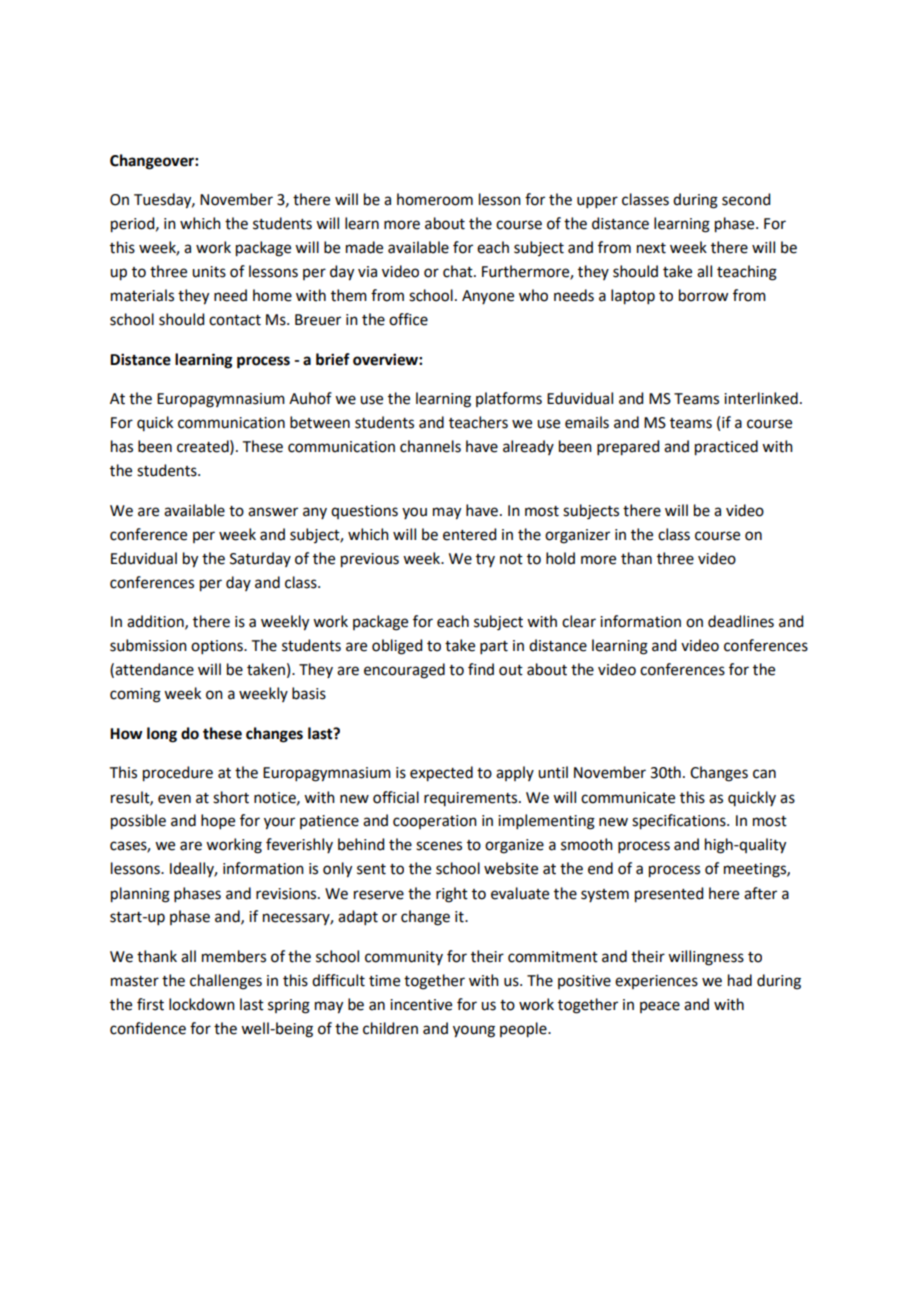 Image resolution: width=924 pixels, height=1308 pixels. Describe the element at coordinates (726, 448) in the screenshot. I see `practiced` at that location.
